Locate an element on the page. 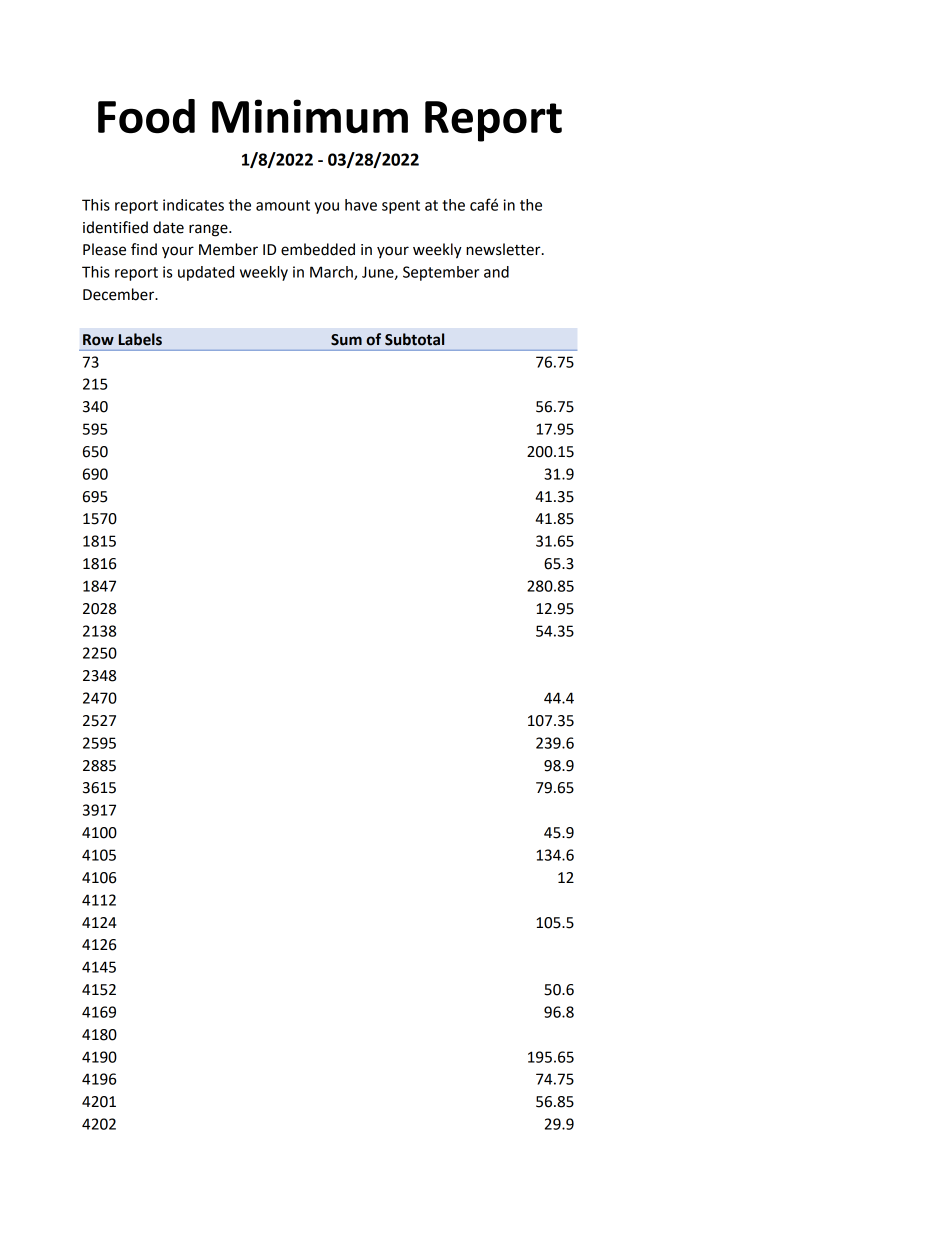 This image has width=952, height=1233. March is located at coordinates (332, 273).
